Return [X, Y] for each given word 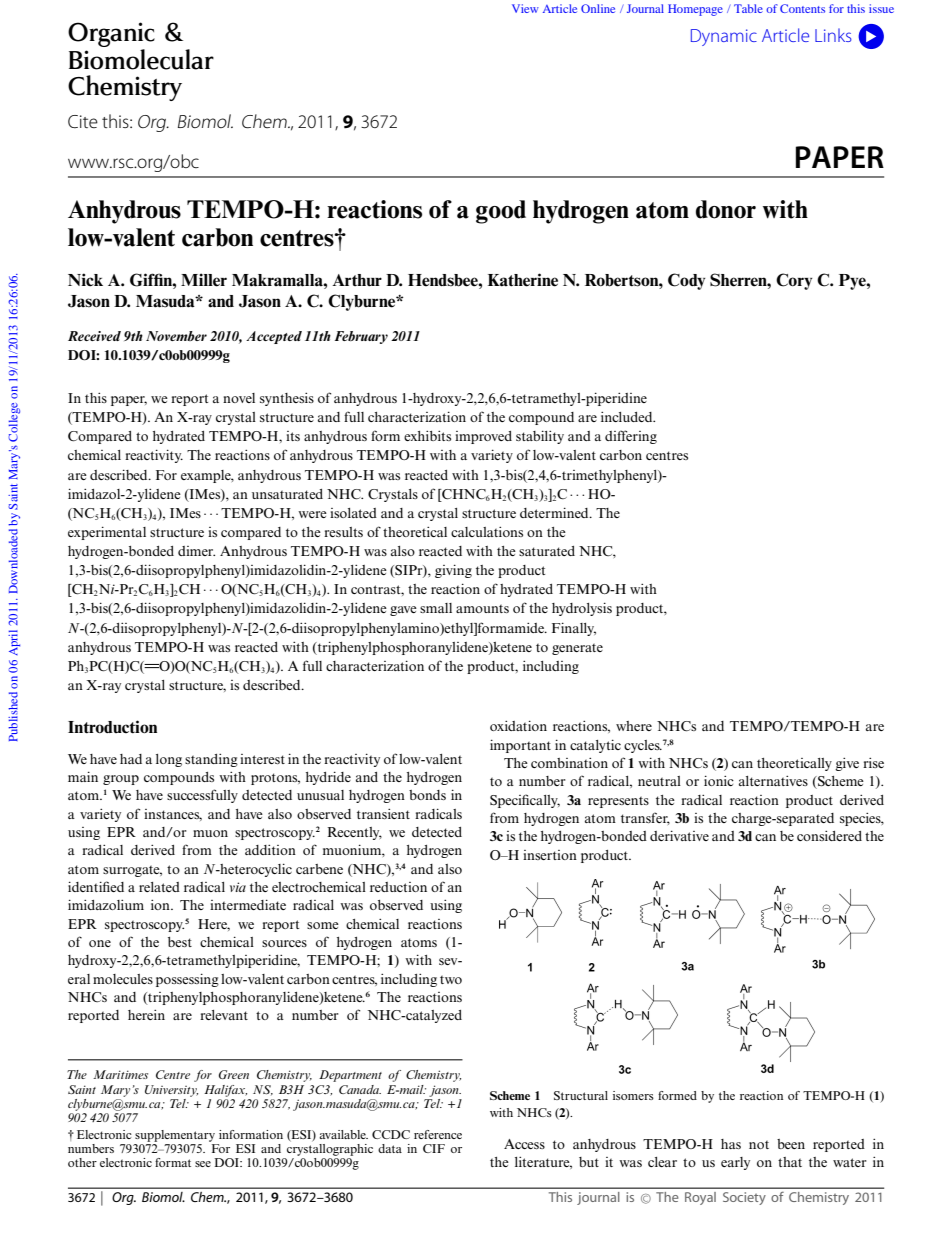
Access [524, 1144]
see [203, 1164]
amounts [482, 608]
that [790, 1162]
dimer [196, 551]
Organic [111, 36]
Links [833, 35]
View [525, 8]
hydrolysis [582, 609]
